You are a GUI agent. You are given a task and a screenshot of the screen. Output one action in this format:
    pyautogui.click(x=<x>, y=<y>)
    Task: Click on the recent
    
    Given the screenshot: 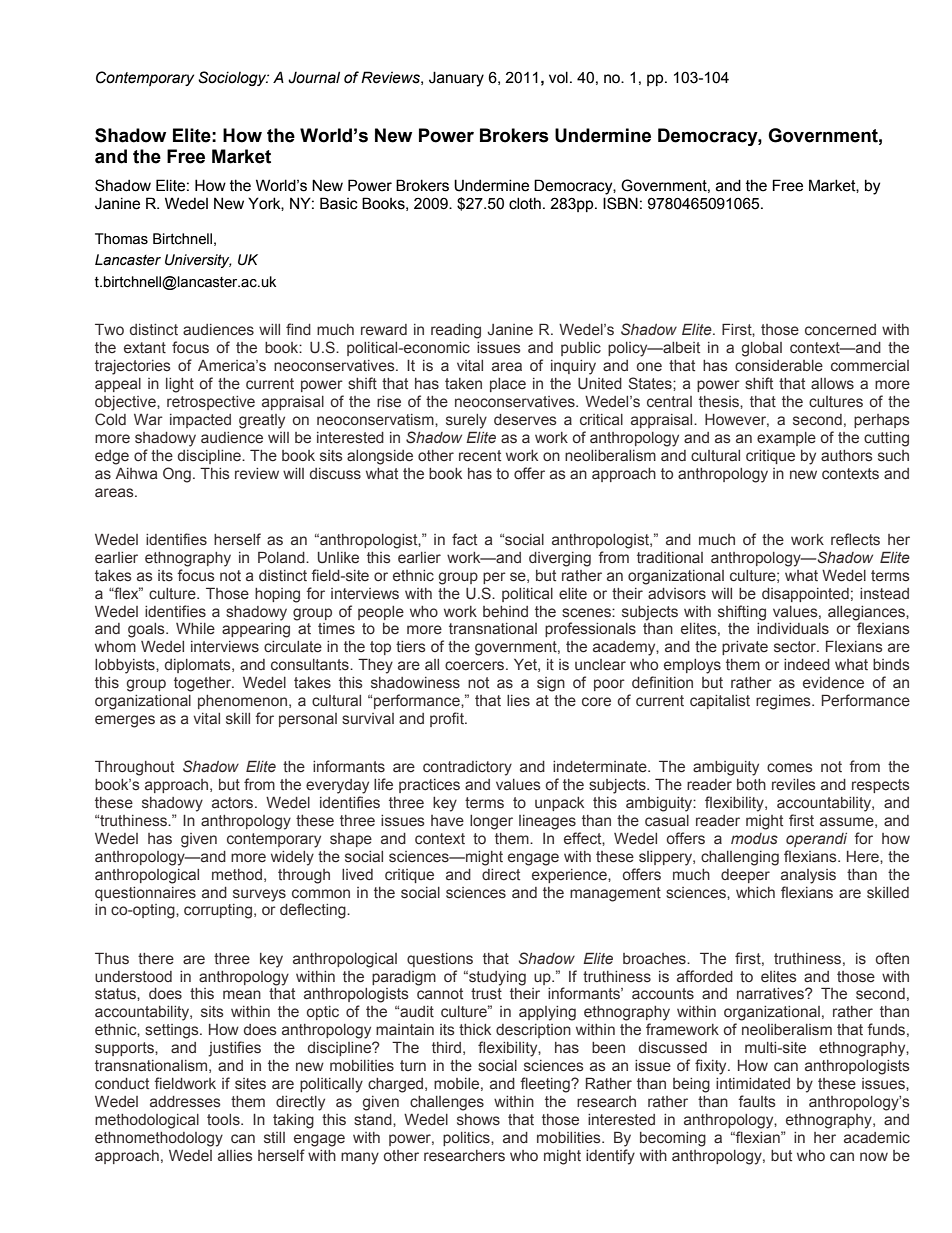 What is the action you would take?
    pyautogui.click(x=480, y=456)
